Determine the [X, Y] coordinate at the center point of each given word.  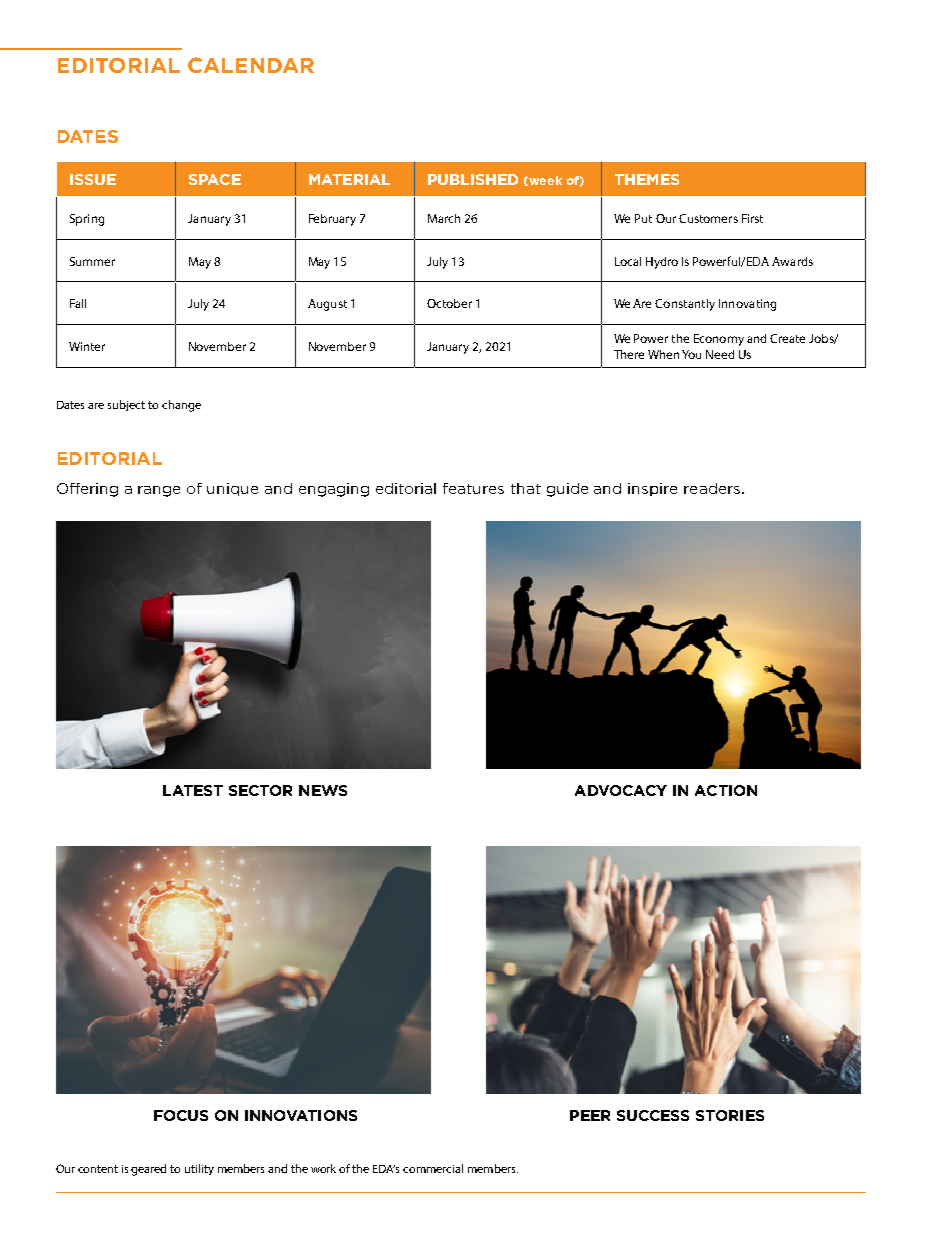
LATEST [193, 790]
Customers [708, 218]
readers [713, 488]
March [444, 218]
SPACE [215, 179]
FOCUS [181, 1115]
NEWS [323, 790]
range [159, 491]
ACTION [726, 790]
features [473, 488]
